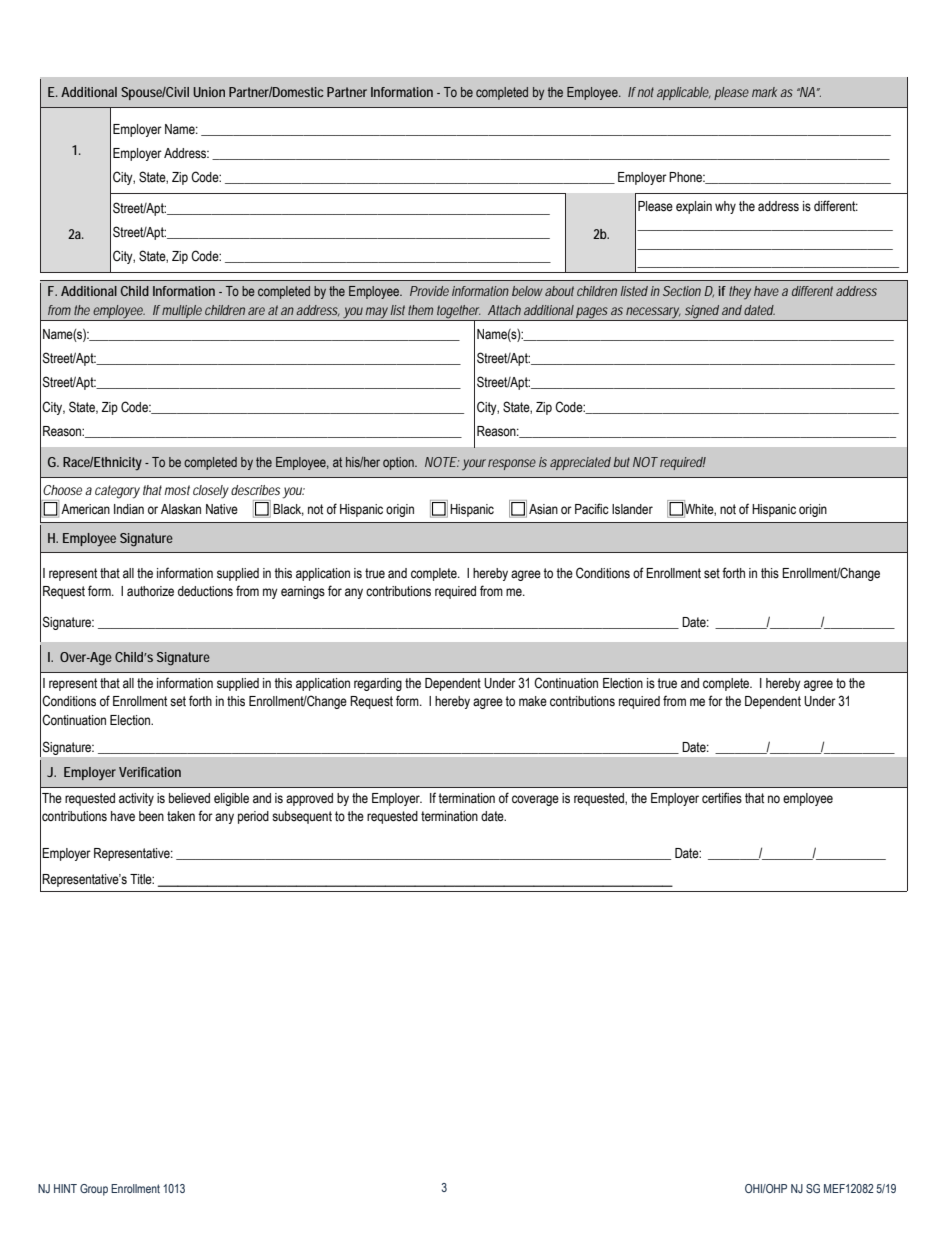  I want to click on certifies, so click(722, 798).
